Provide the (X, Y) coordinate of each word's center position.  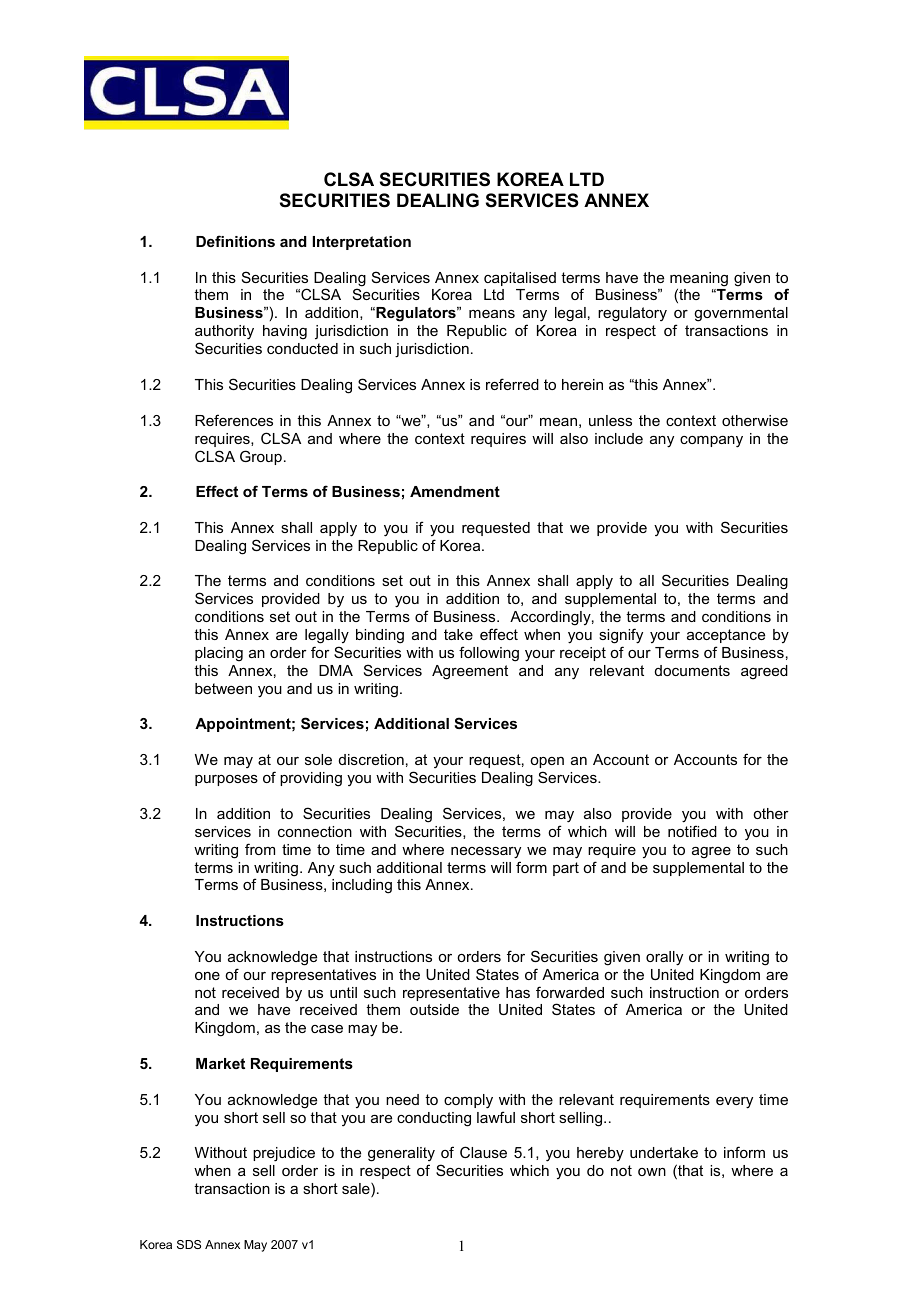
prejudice (284, 1154)
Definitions (235, 241)
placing (219, 654)
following (489, 654)
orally (664, 958)
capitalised (520, 279)
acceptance (726, 636)
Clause (483, 1152)
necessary (486, 853)
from (260, 849)
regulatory (632, 314)
